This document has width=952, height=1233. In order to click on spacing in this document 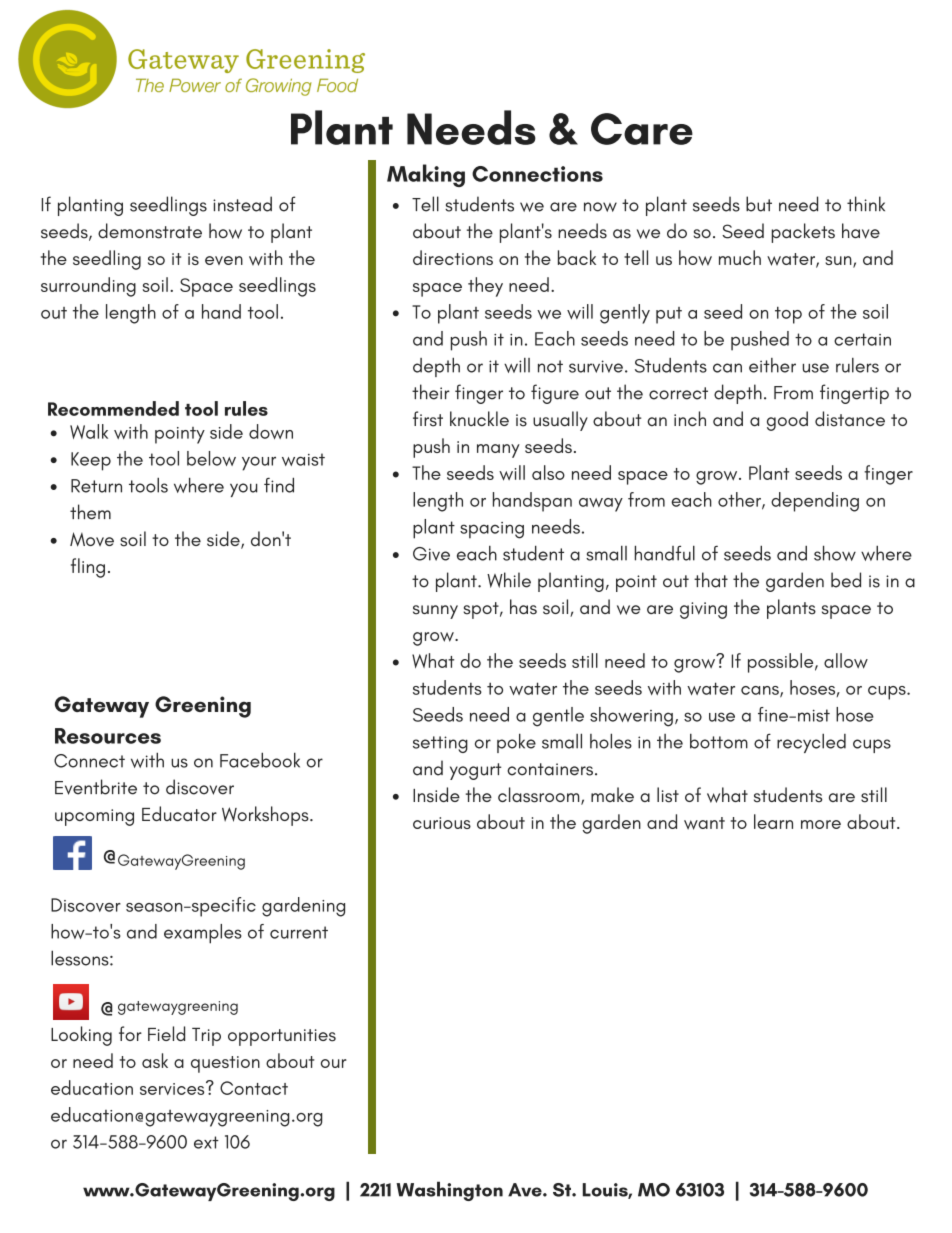, I will do `click(492, 530)`.
